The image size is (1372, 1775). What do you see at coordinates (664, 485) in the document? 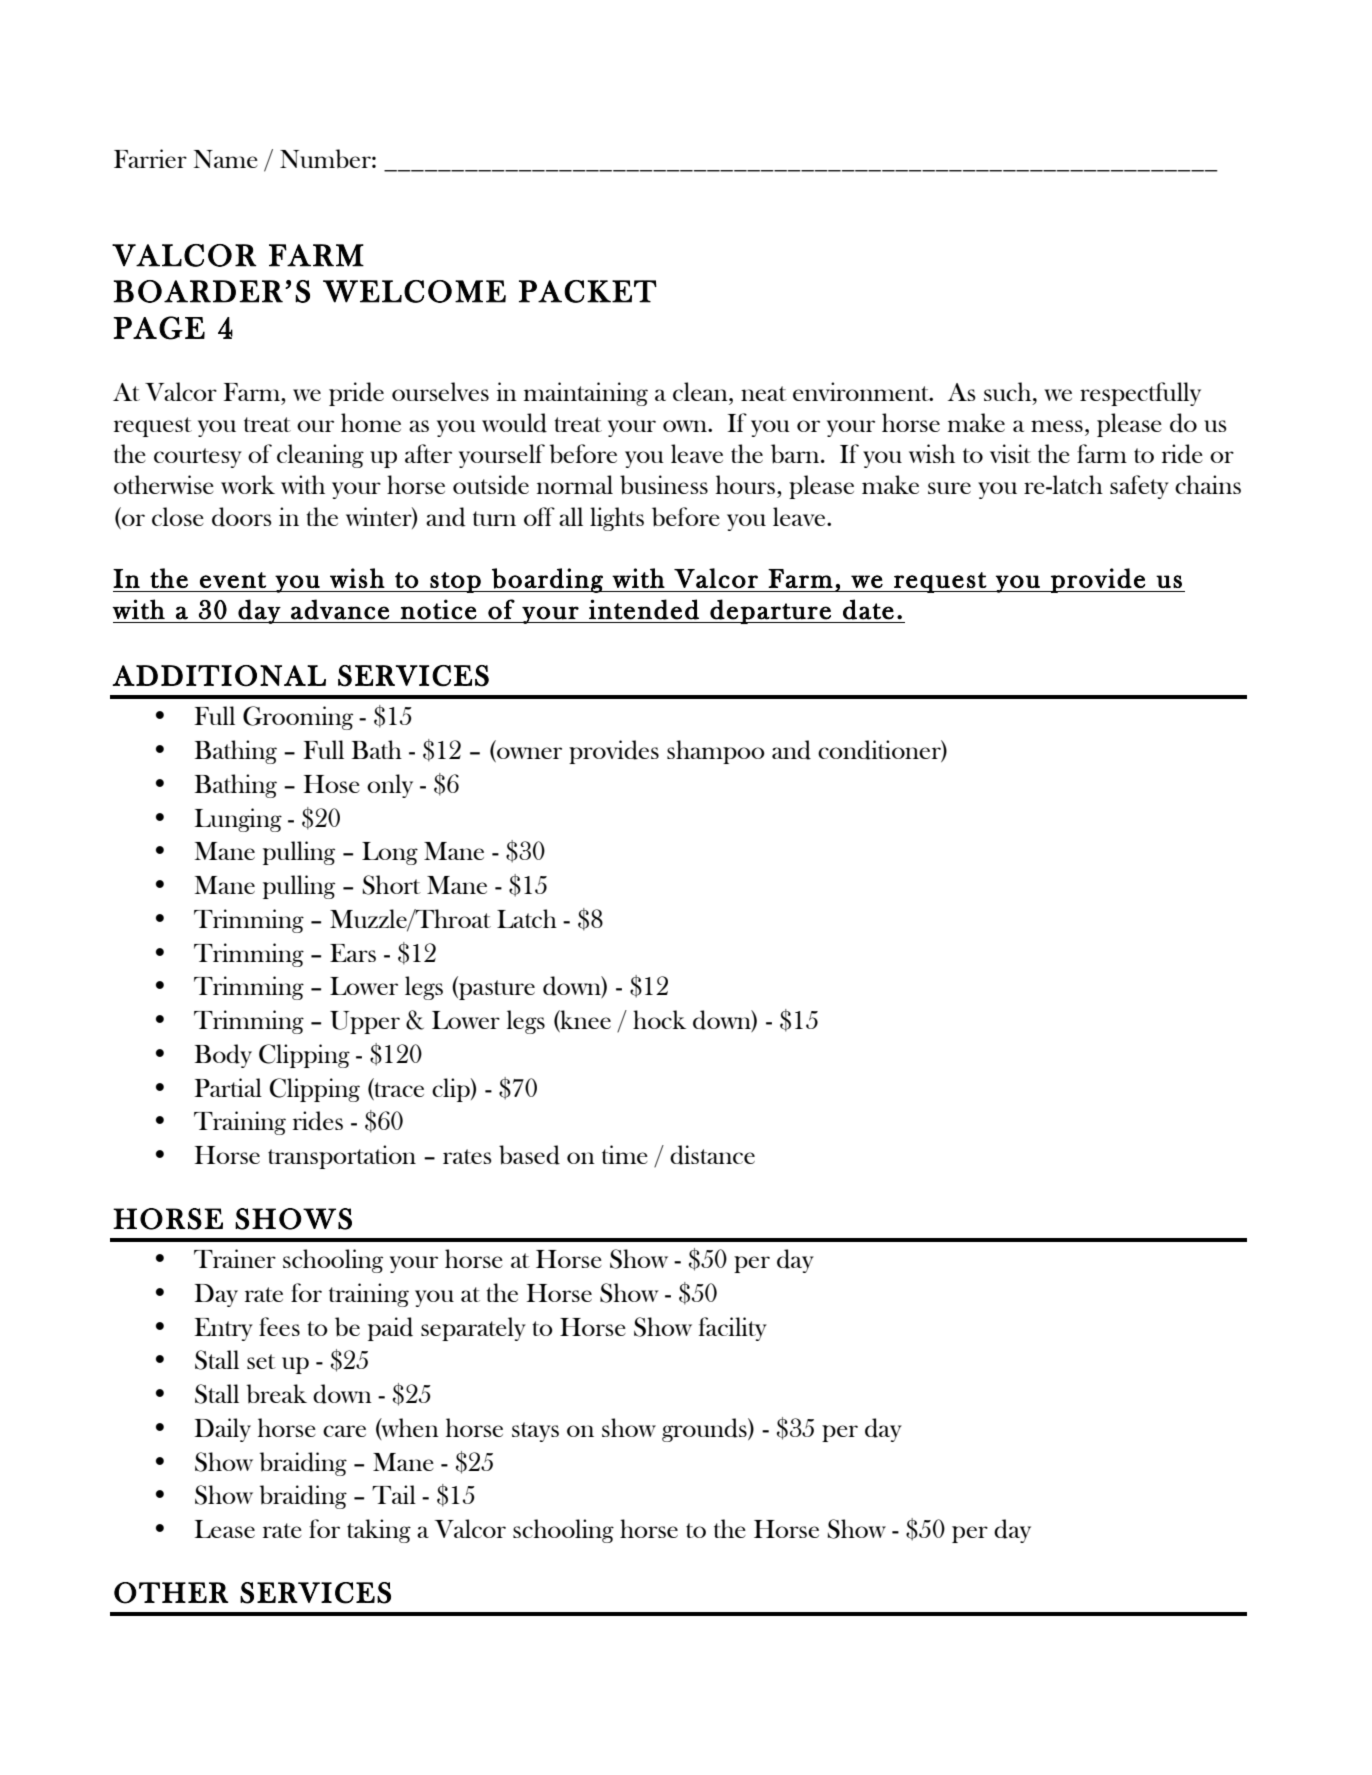
I see `business` at bounding box center [664, 485].
